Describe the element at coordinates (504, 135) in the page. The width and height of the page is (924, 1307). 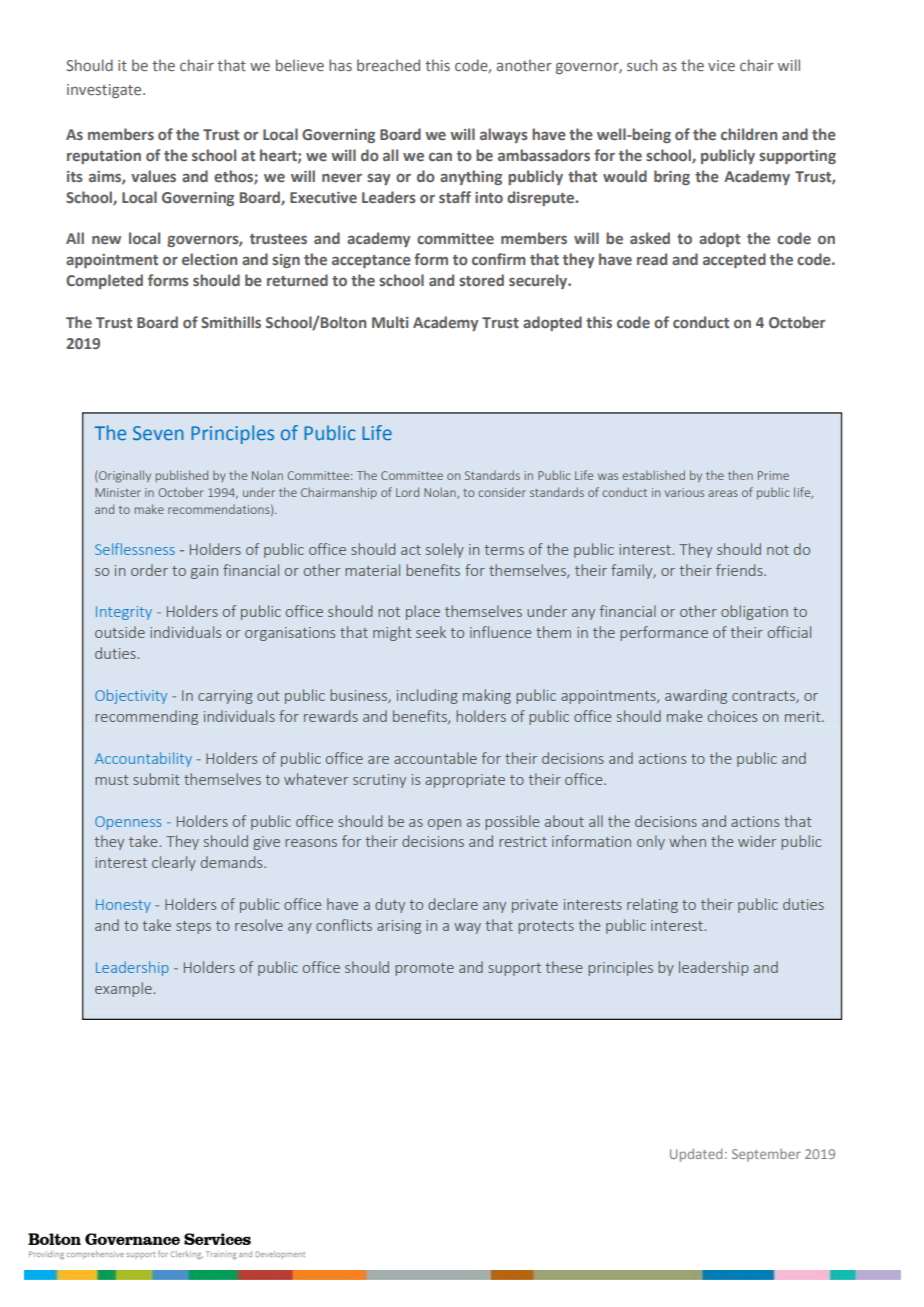
I see `always` at that location.
